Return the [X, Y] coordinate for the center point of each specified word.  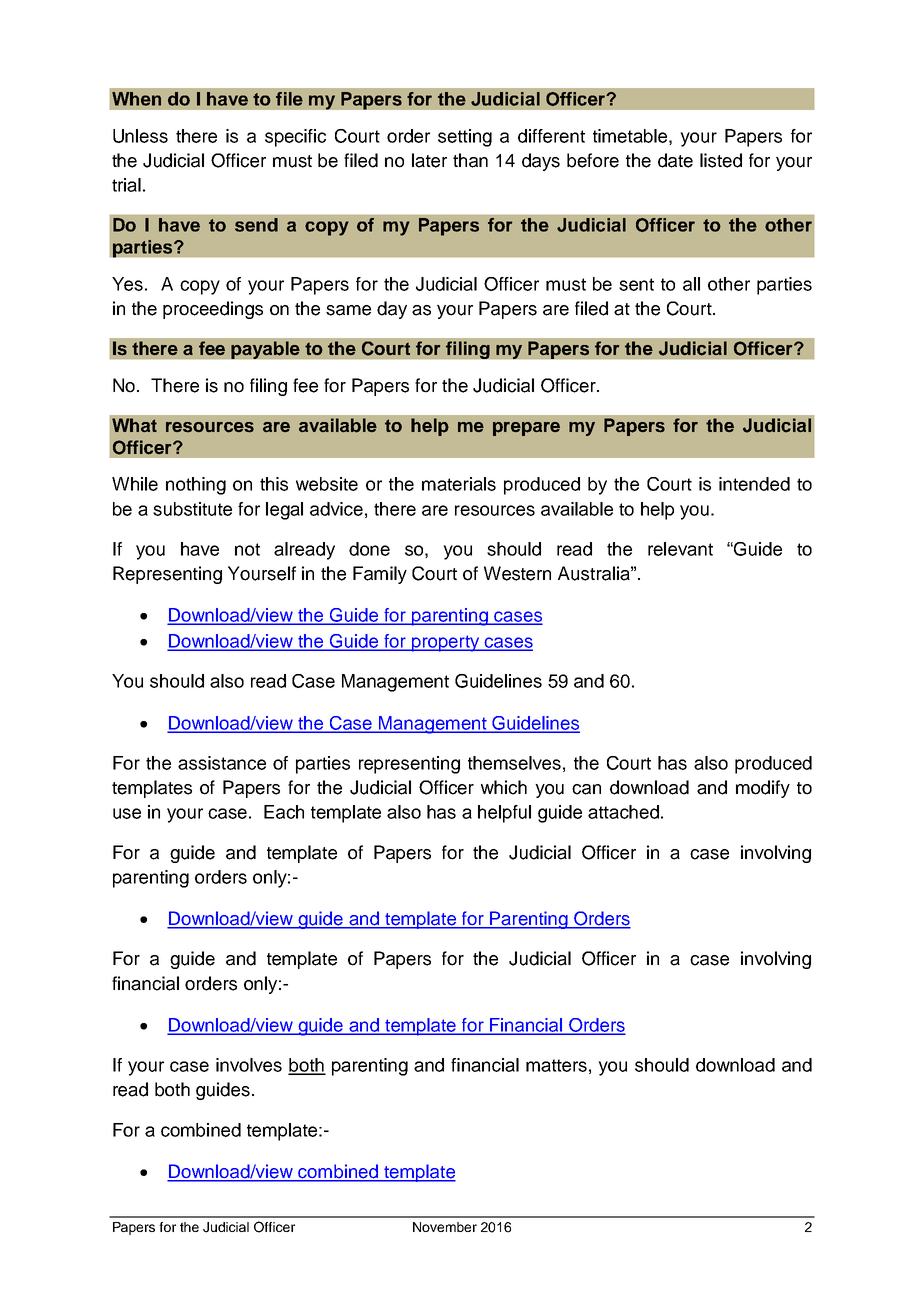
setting [465, 138]
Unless [140, 136]
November [445, 1227]
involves [249, 1065]
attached [623, 812]
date [675, 160]
